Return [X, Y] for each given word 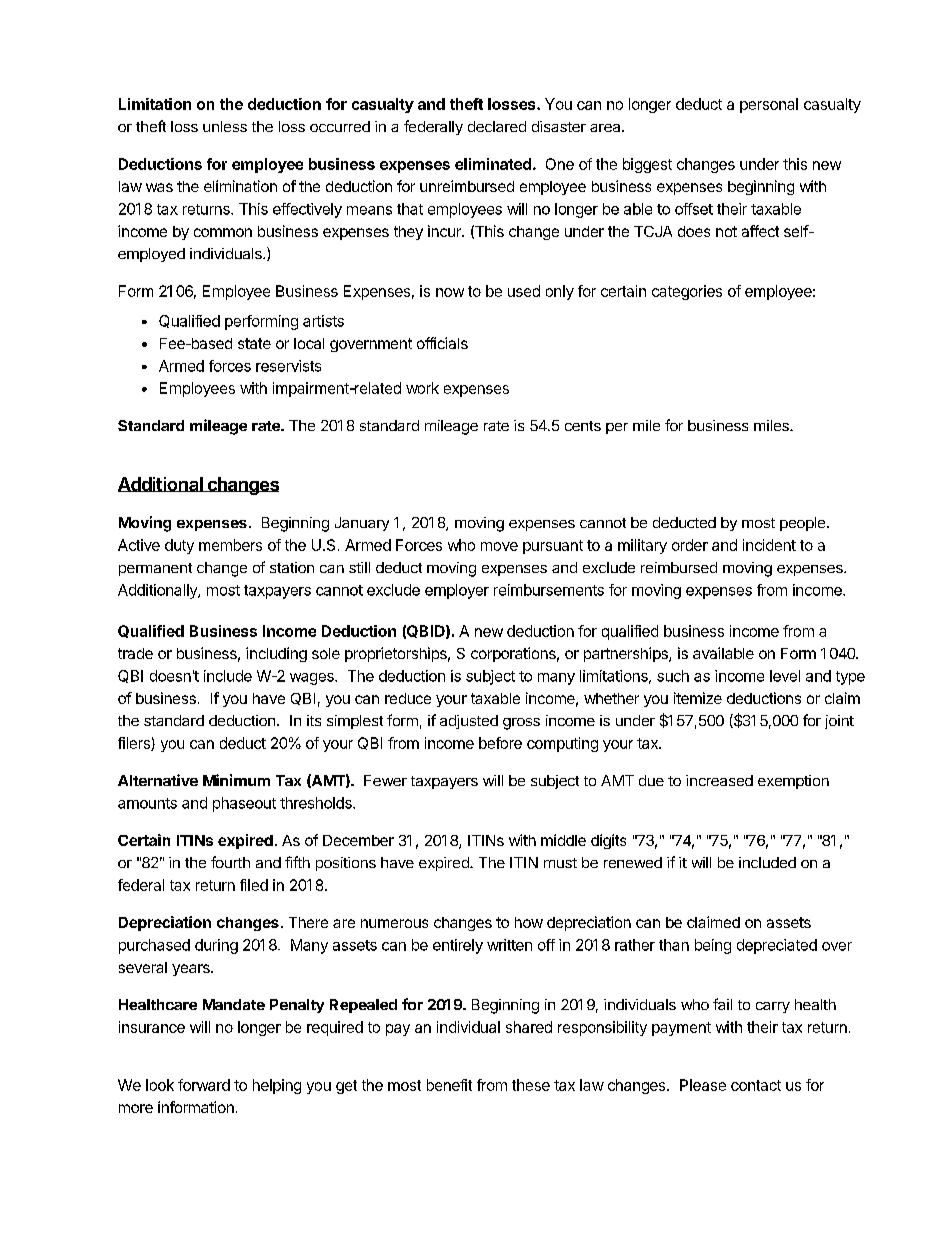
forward [204, 1085]
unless [225, 126]
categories [687, 292]
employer [457, 591]
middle [563, 840]
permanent [155, 569]
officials [442, 343]
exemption [793, 782]
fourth [230, 862]
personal [769, 105]
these [531, 1085]
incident [769, 545]
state [254, 343]
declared [497, 126]
